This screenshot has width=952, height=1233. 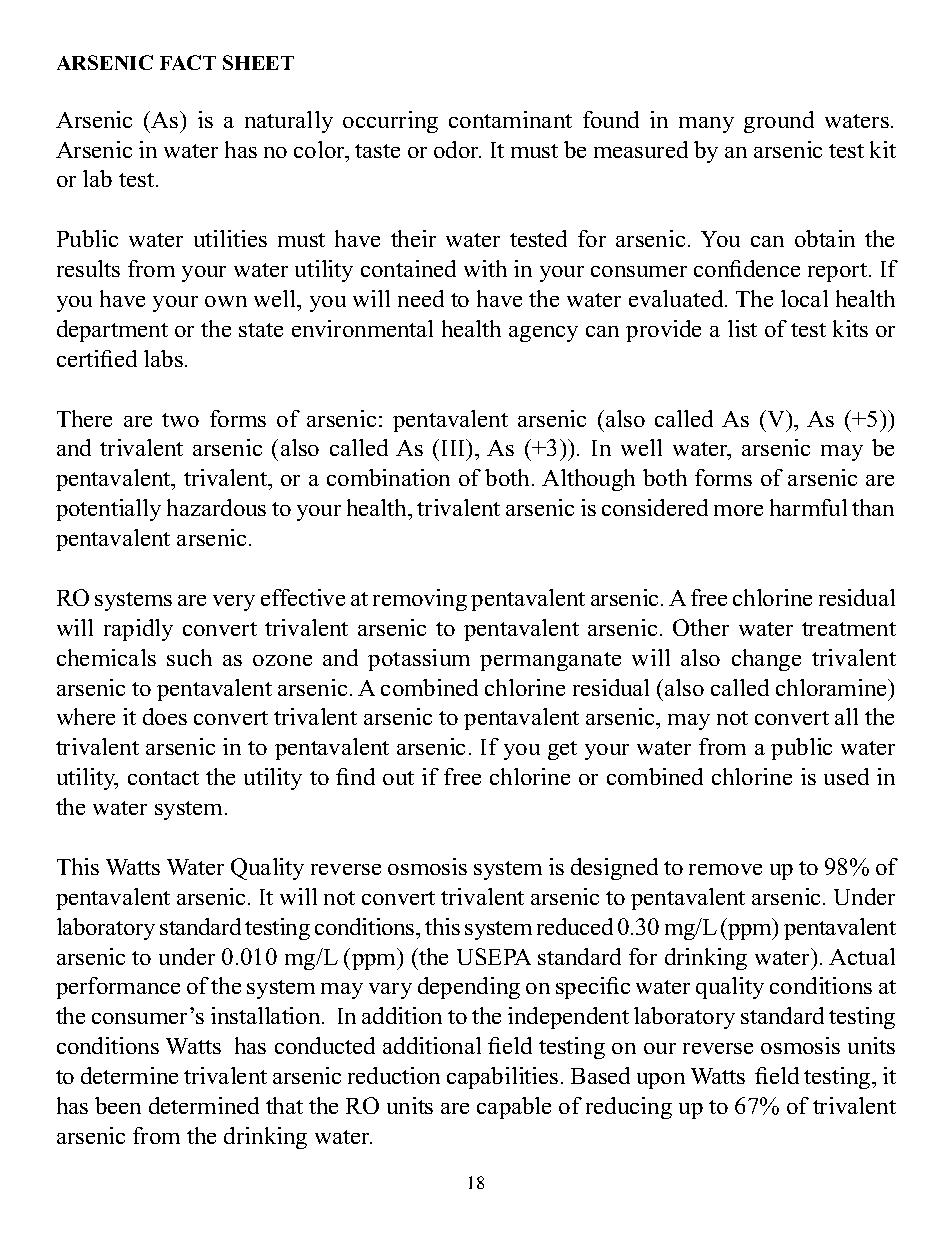 What do you see at coordinates (118, 1105) in the screenshot?
I see `been` at bounding box center [118, 1105].
